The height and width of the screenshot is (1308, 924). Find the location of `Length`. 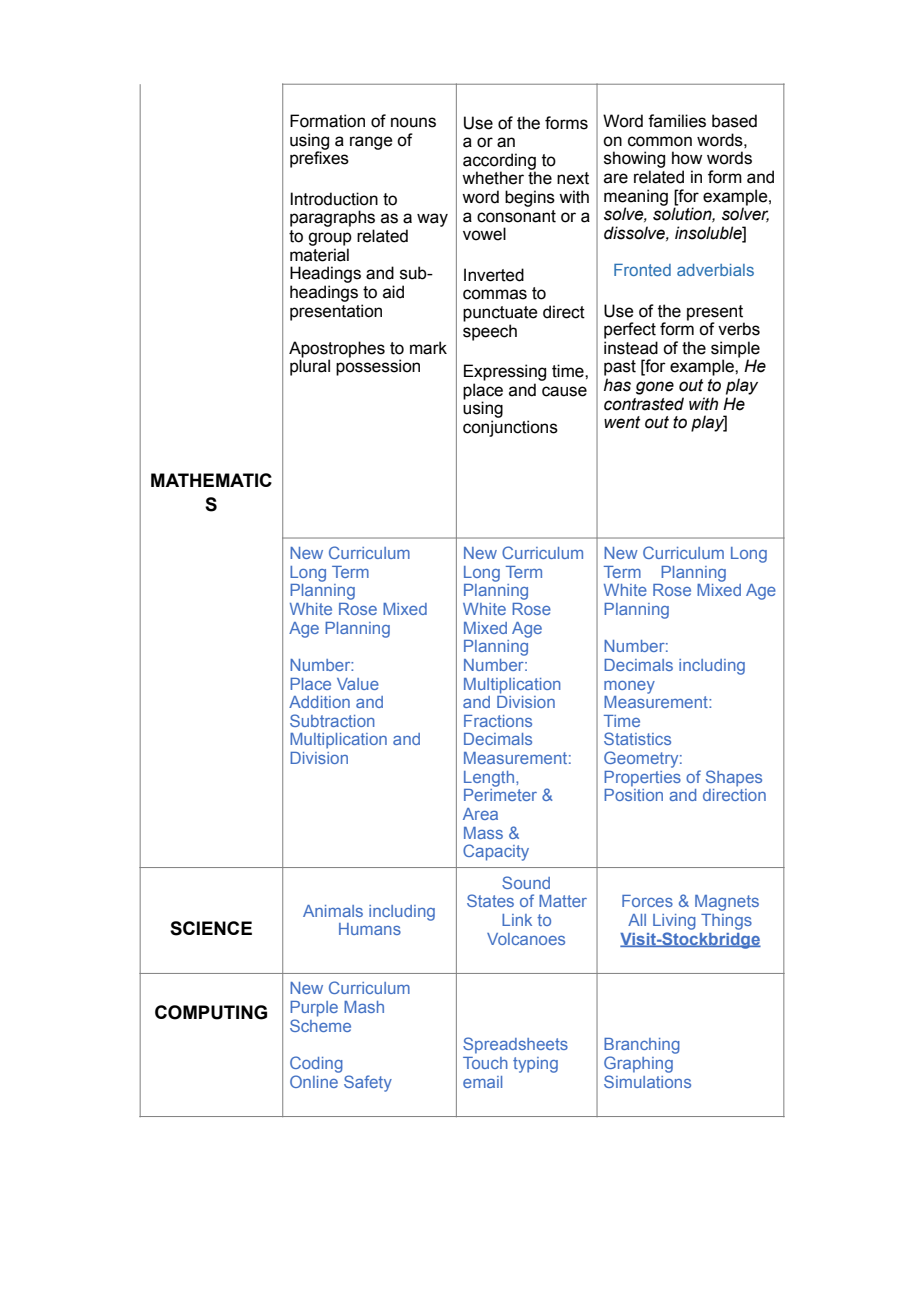

Length is located at coordinates (489, 779).
